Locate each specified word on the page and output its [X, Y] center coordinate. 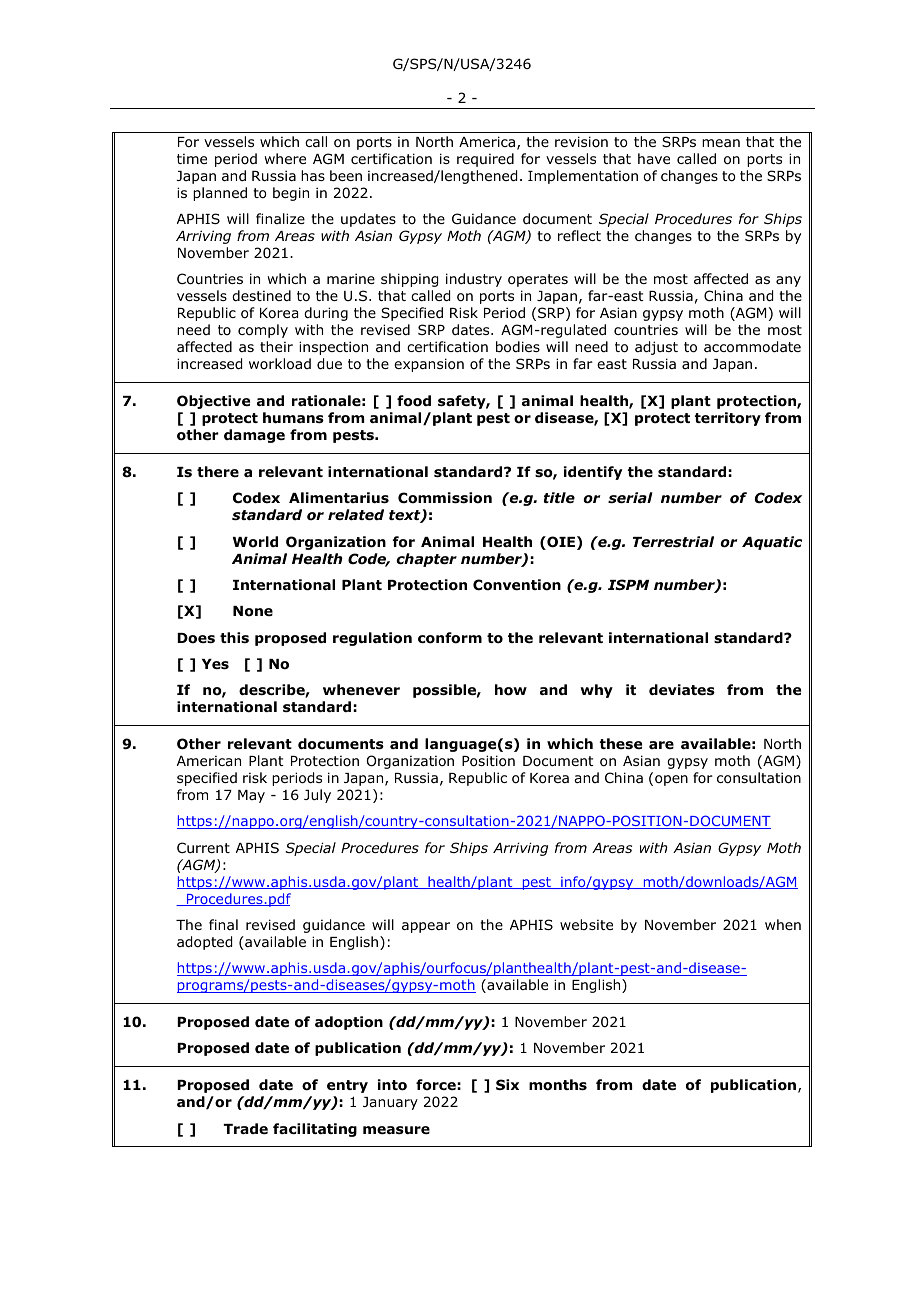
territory [727, 419]
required [485, 160]
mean [721, 143]
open [671, 780]
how [511, 690]
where [285, 158]
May [251, 796]
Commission [445, 498]
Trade [245, 1128]
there [218, 471]
